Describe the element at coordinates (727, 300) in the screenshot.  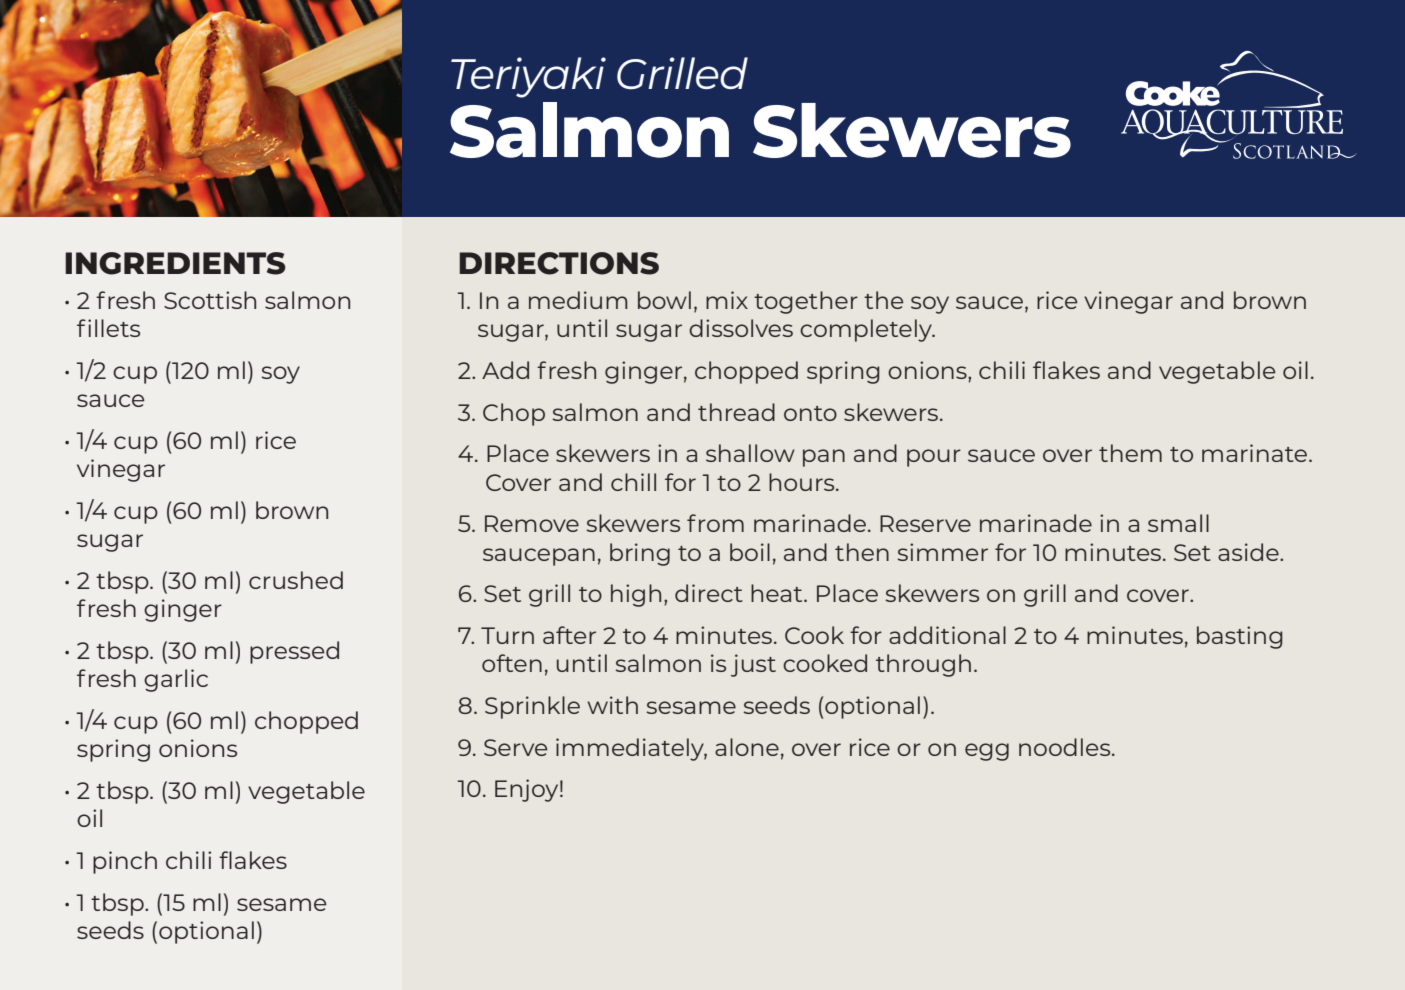
I see `mix` at that location.
